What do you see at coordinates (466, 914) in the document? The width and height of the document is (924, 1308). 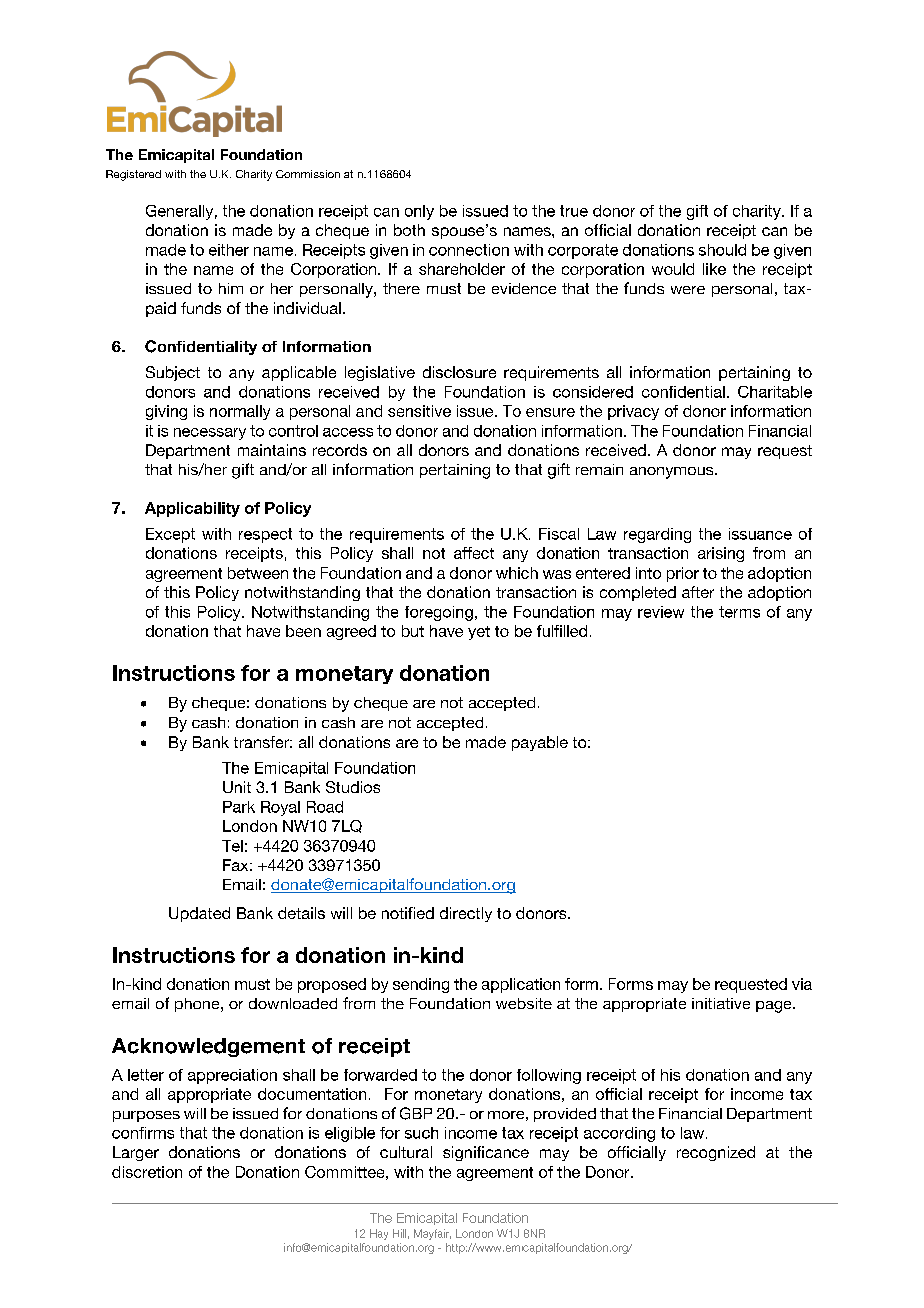 I see `directly` at bounding box center [466, 914].
